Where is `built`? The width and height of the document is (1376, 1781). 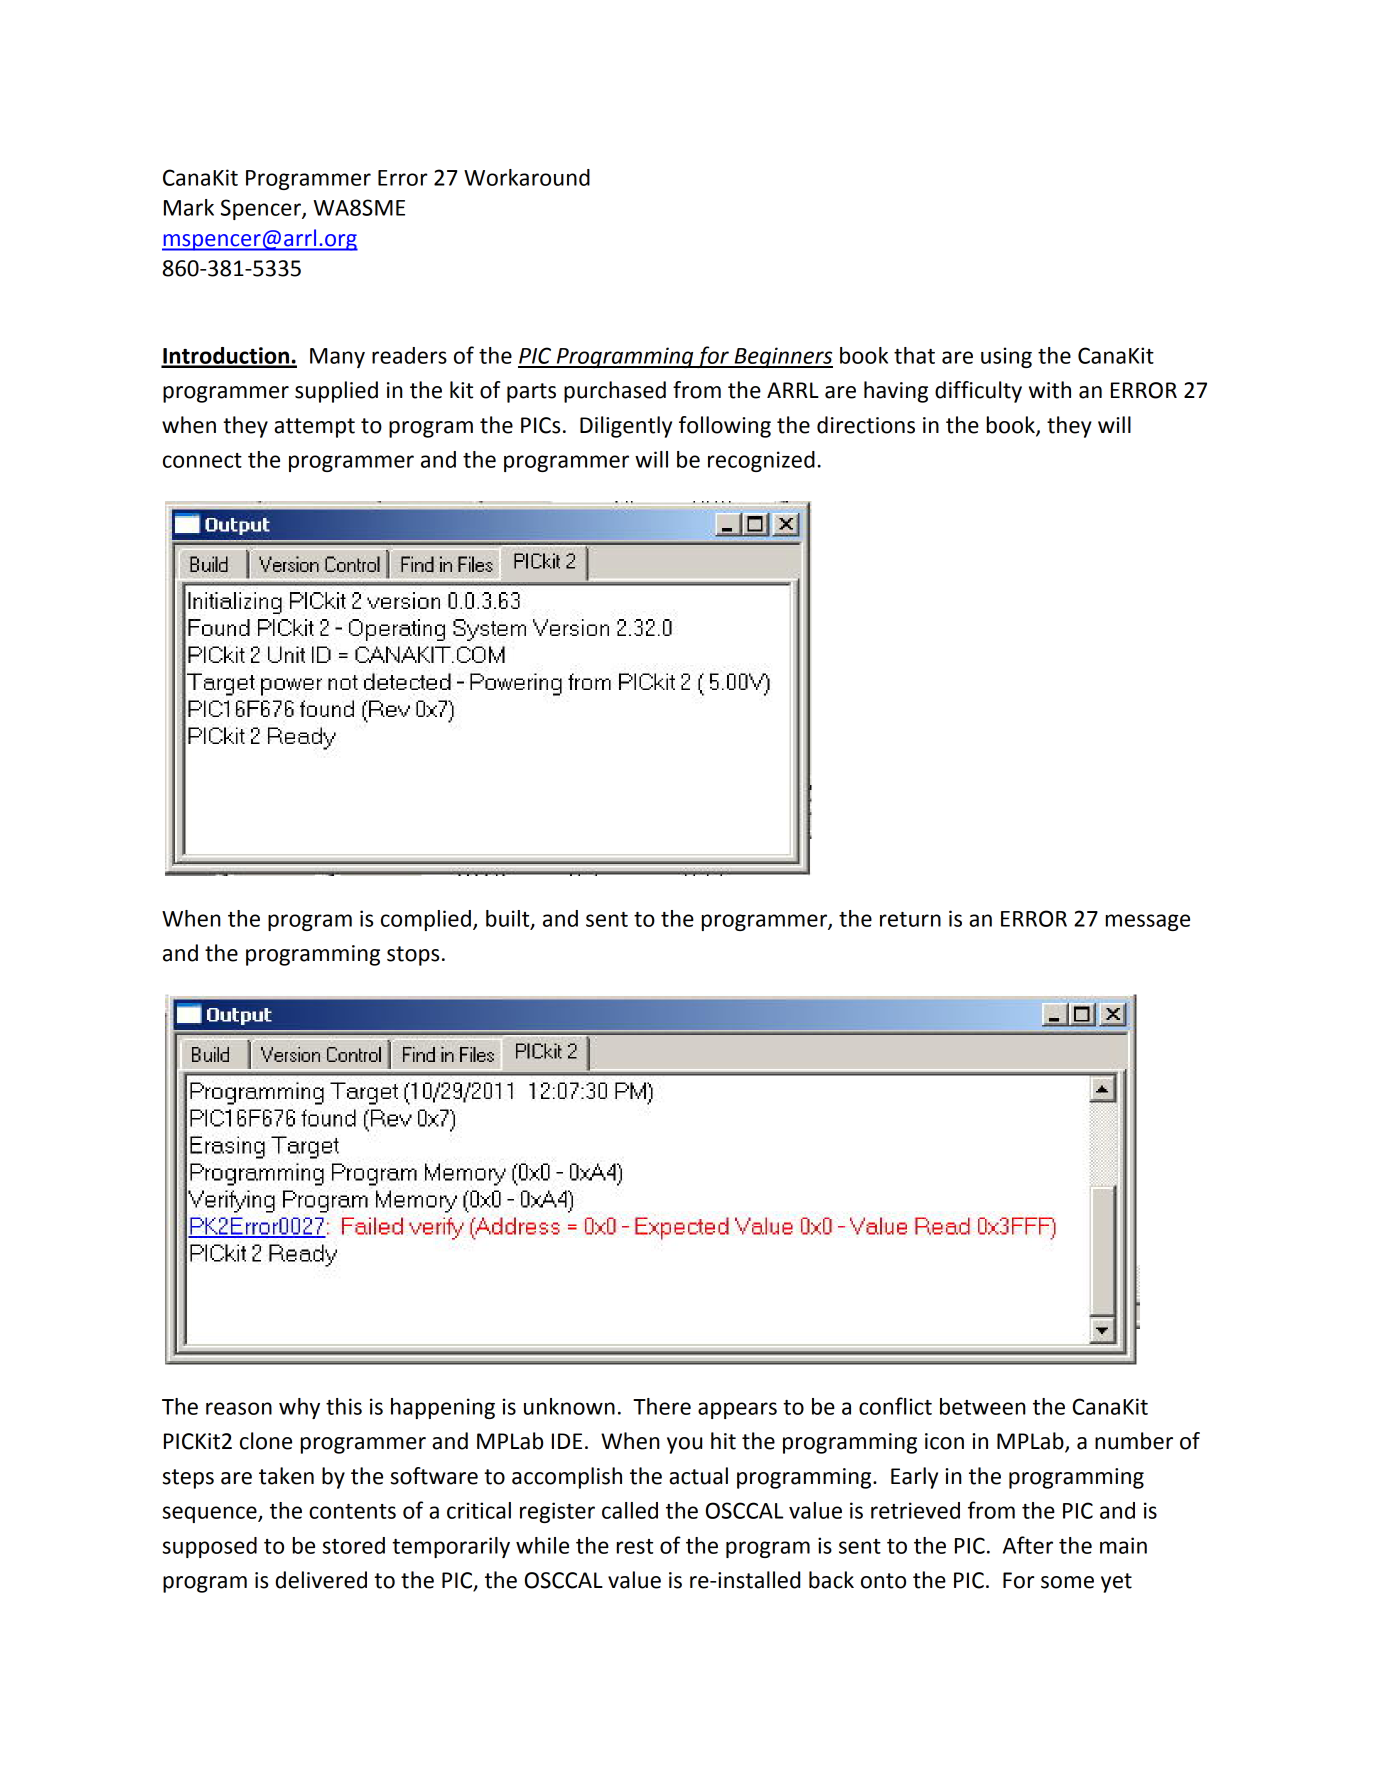
built is located at coordinates (509, 919).
